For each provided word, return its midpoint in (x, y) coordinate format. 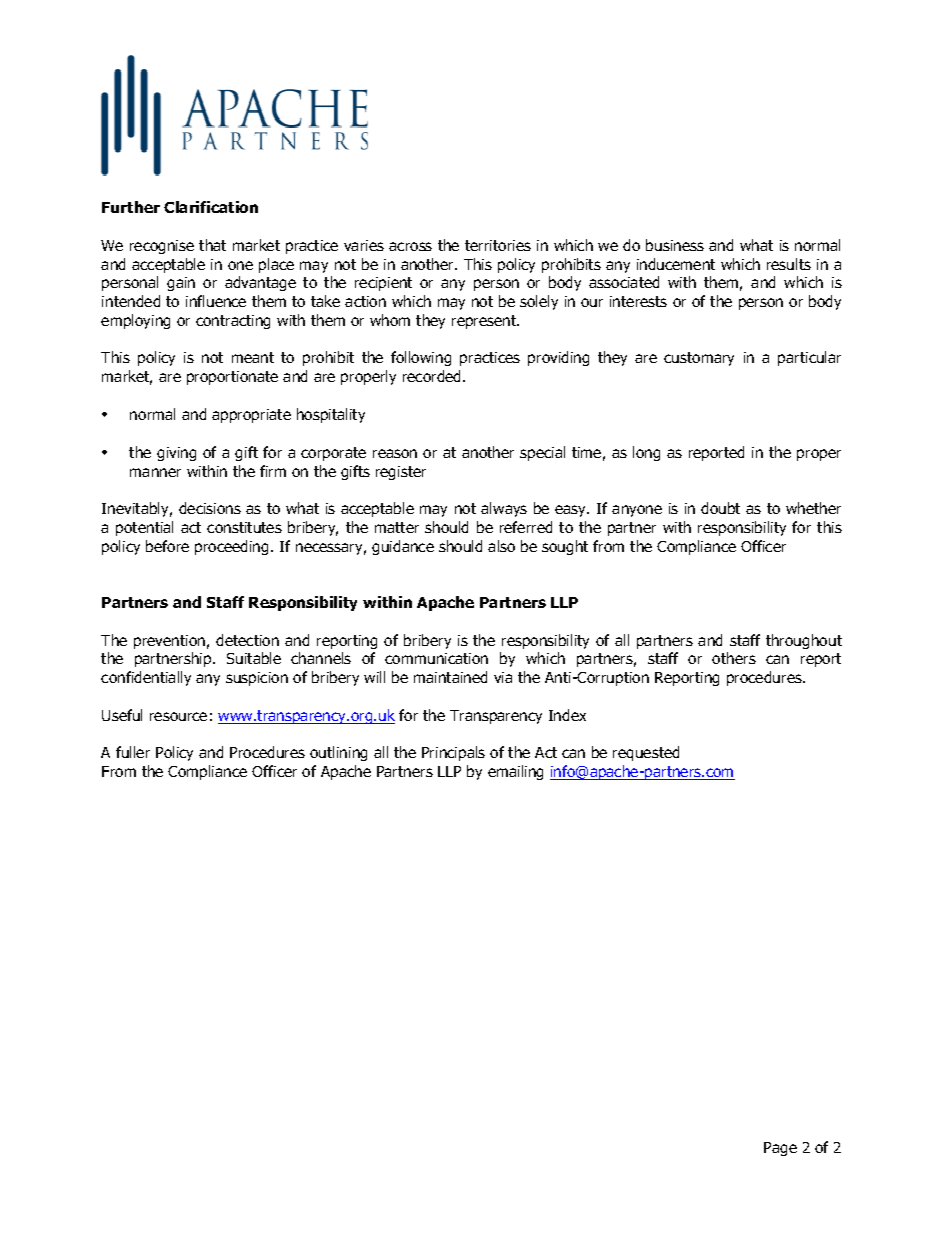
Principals (453, 753)
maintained (450, 677)
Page (780, 1149)
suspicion (257, 679)
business (675, 245)
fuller (133, 752)
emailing (515, 772)
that (212, 245)
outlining (338, 753)
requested (646, 753)
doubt (720, 508)
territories (498, 245)
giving (176, 454)
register (401, 473)
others (734, 658)
